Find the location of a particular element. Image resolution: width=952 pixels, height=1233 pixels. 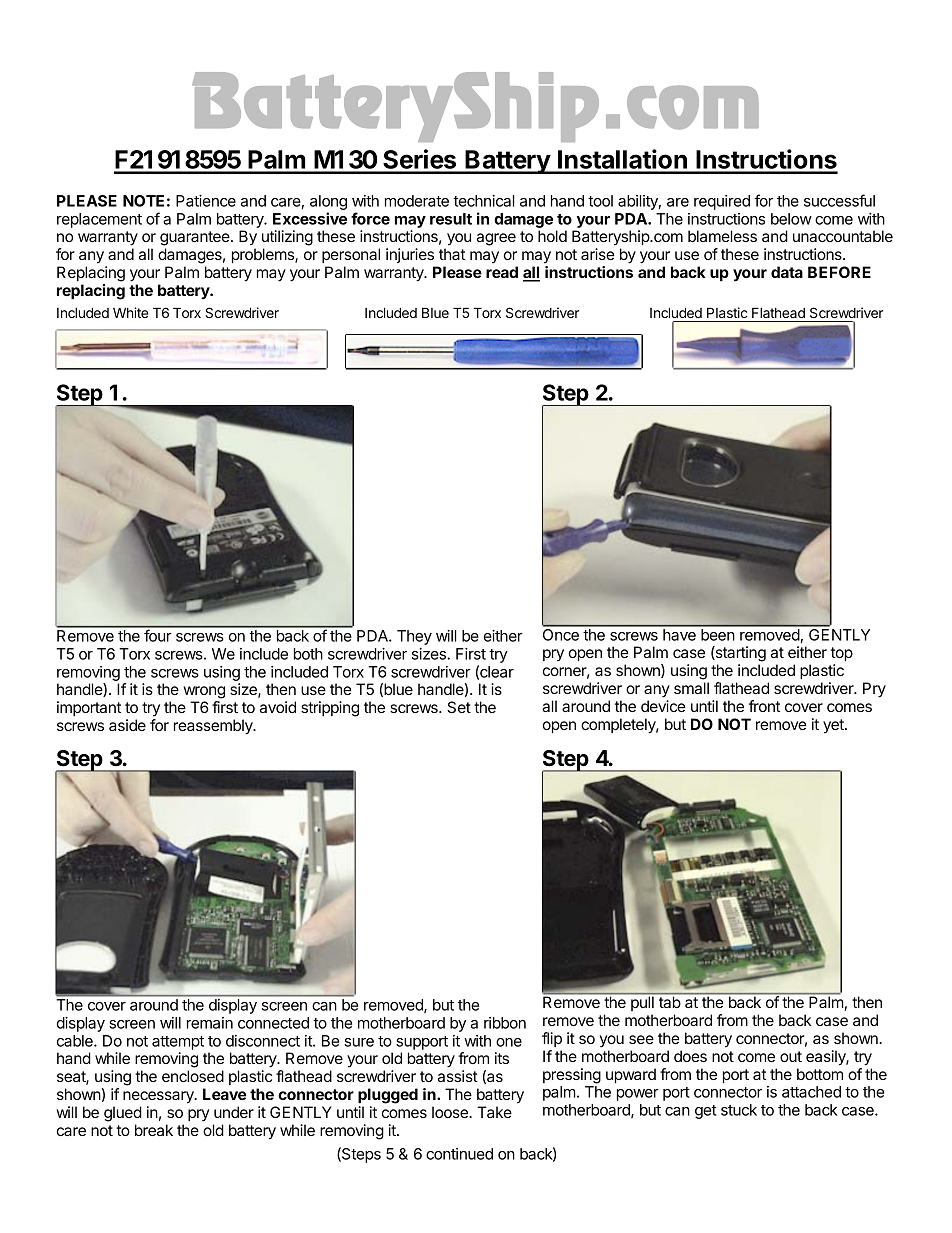

front is located at coordinates (764, 706).
